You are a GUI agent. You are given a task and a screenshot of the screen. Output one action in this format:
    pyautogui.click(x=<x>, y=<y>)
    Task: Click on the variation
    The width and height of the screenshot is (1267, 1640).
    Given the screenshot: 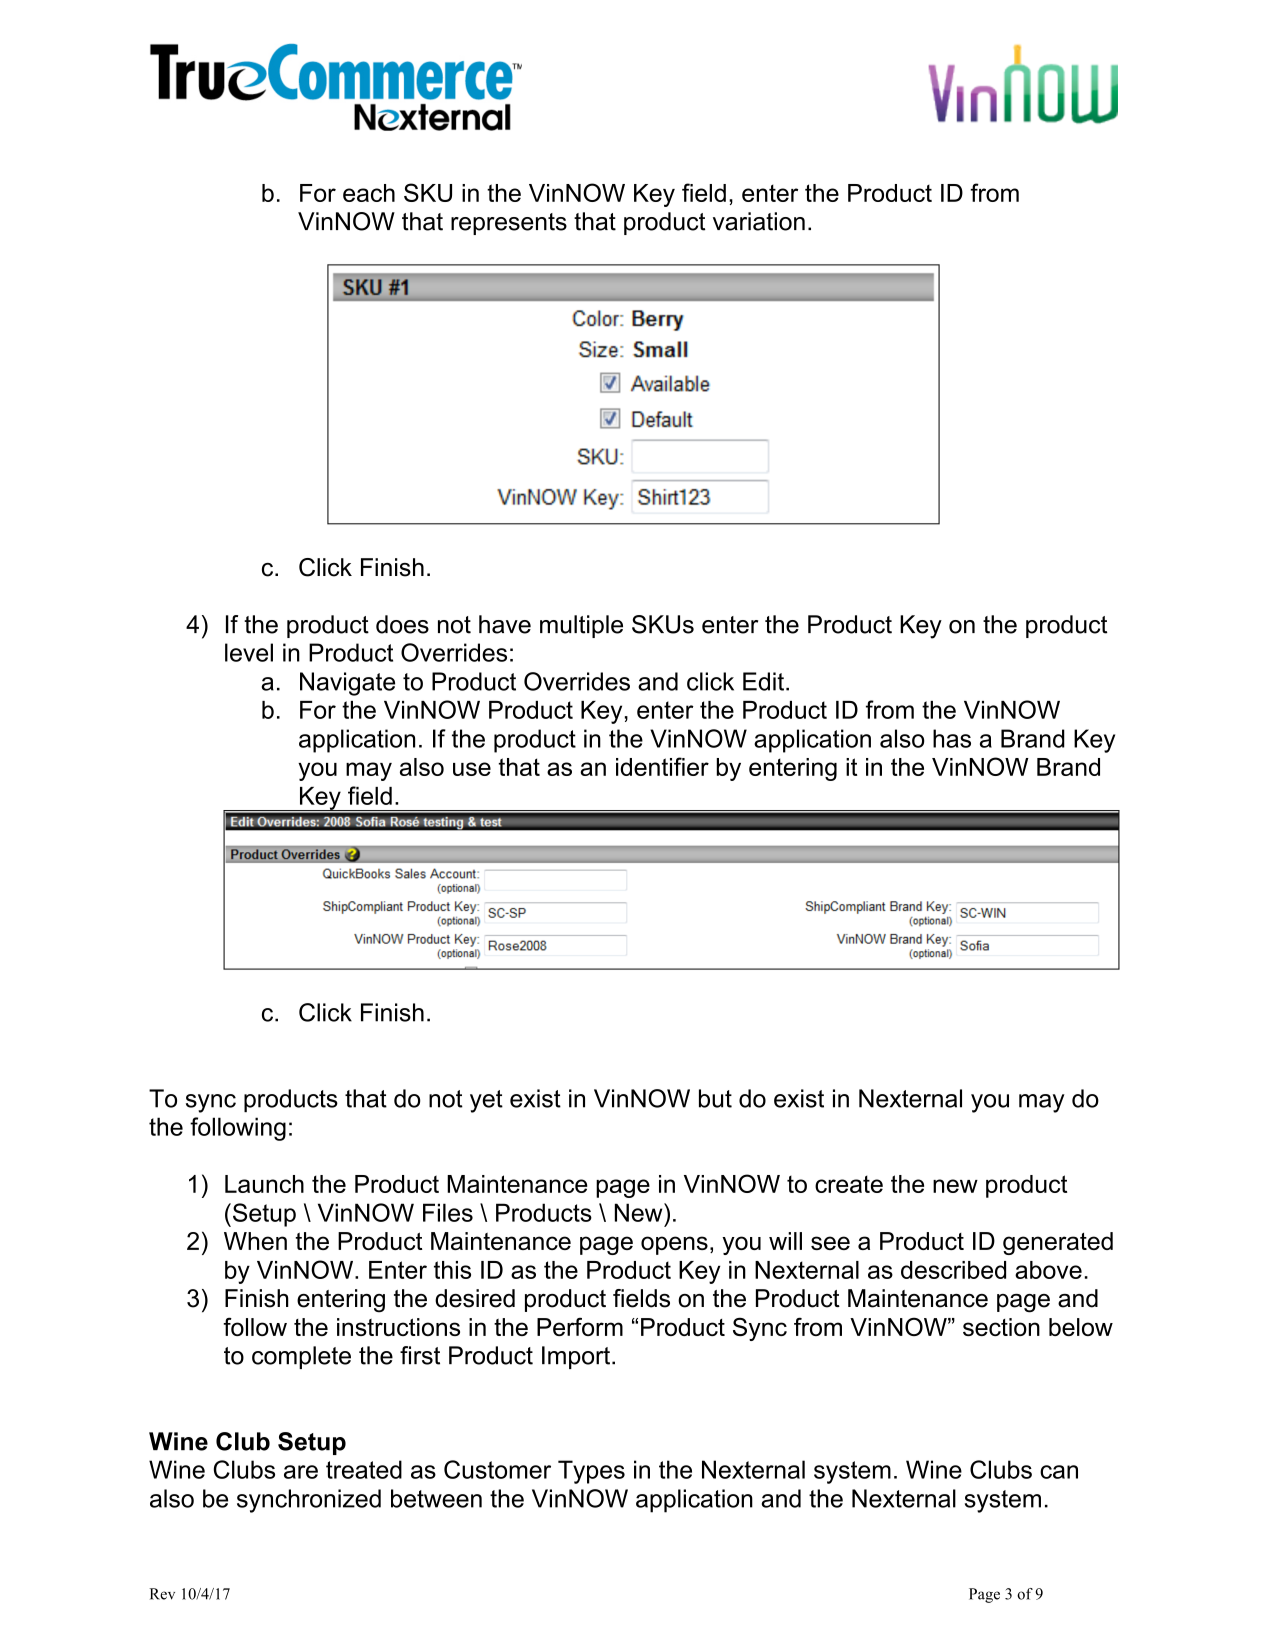 What is the action you would take?
    pyautogui.click(x=759, y=221)
